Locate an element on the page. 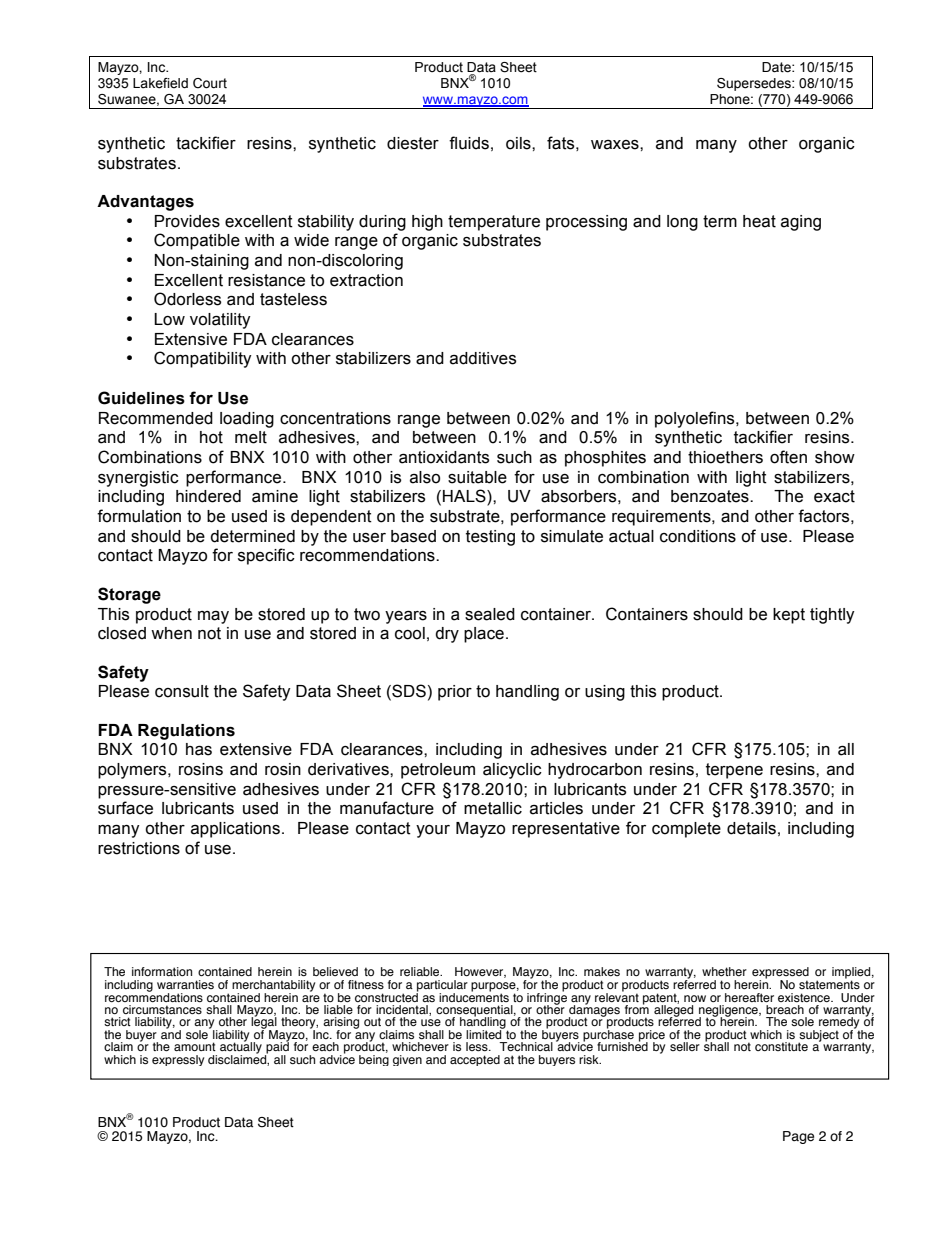 Image resolution: width=952 pixels, height=1233 pixels. when is located at coordinates (171, 633).
